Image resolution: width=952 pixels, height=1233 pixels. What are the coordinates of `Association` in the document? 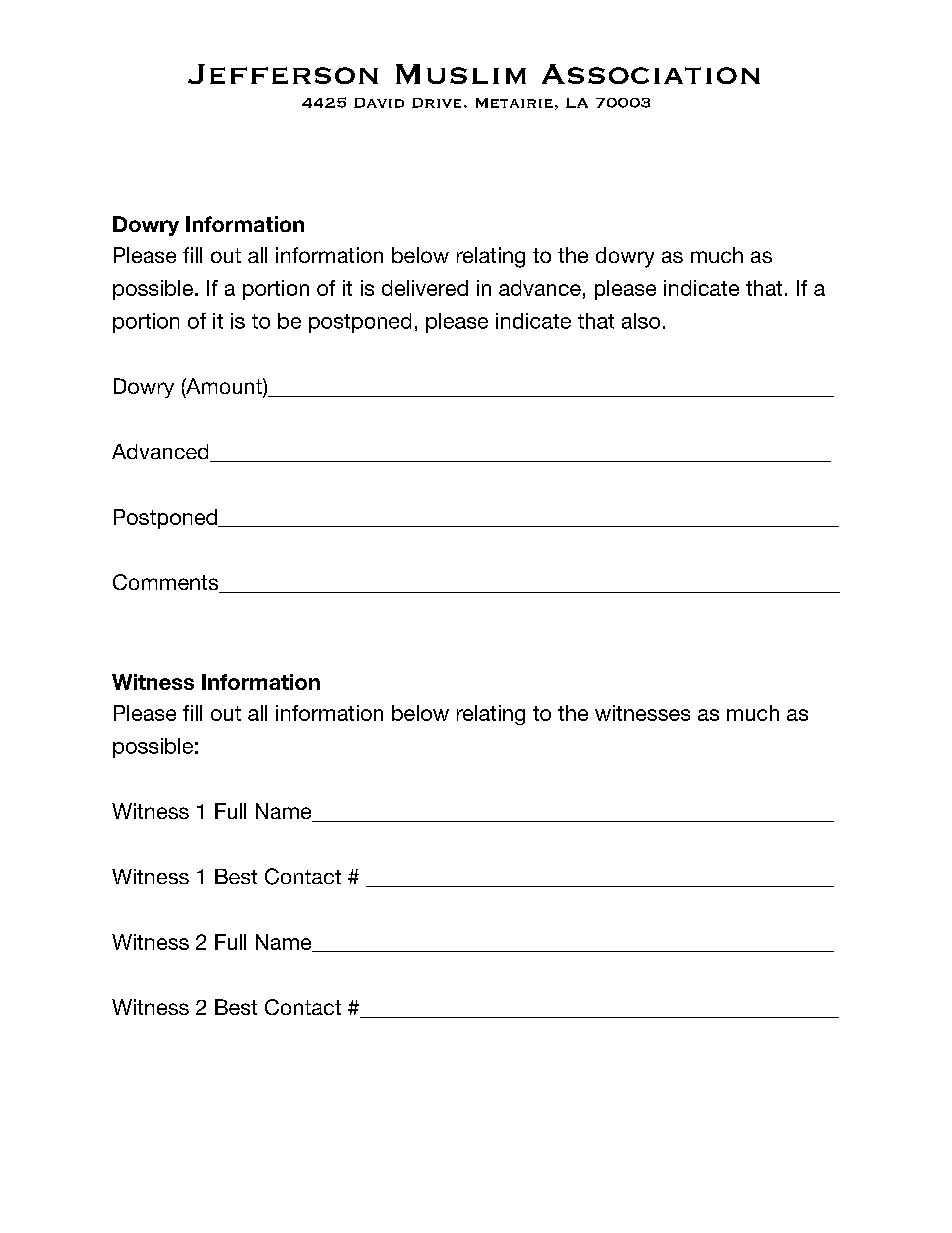 It's located at (651, 74).
